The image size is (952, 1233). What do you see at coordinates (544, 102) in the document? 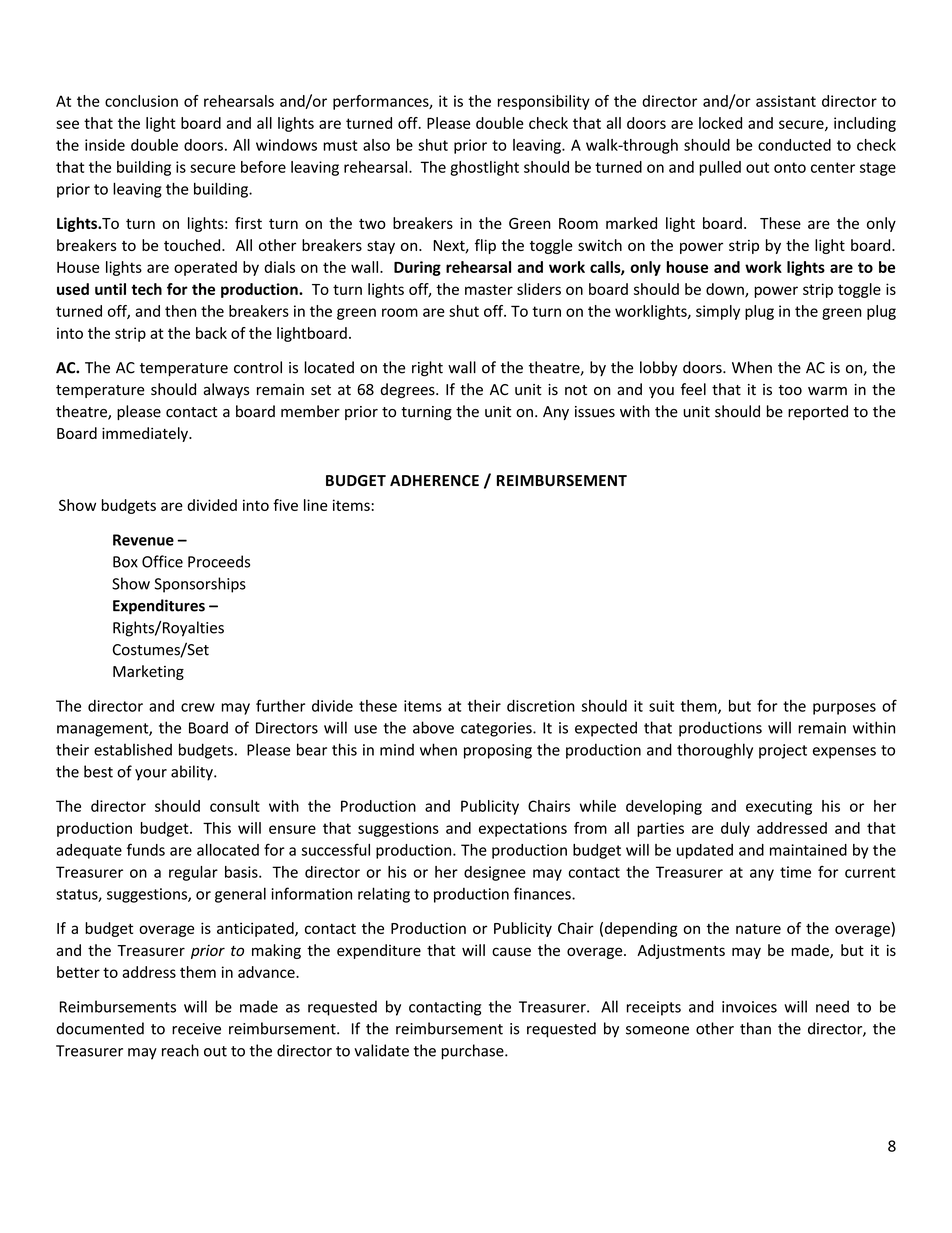
I see `responsibility` at bounding box center [544, 102].
